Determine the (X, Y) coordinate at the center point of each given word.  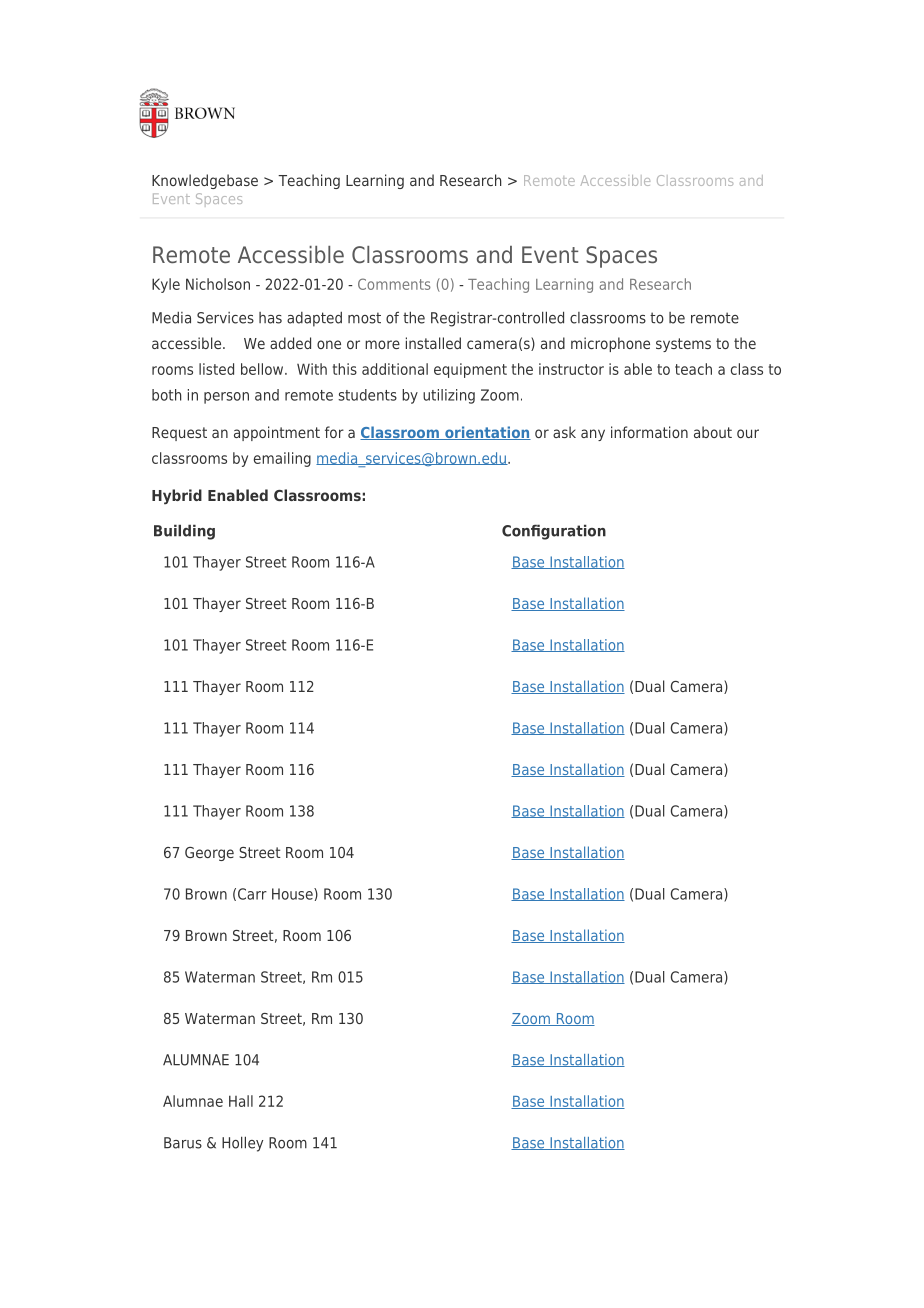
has (270, 318)
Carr (252, 894)
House (293, 894)
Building (184, 532)
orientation (487, 433)
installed (433, 343)
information (649, 432)
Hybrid (177, 497)
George (209, 854)
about (713, 432)
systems (683, 345)
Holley (242, 1144)
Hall (241, 1101)
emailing (282, 459)
